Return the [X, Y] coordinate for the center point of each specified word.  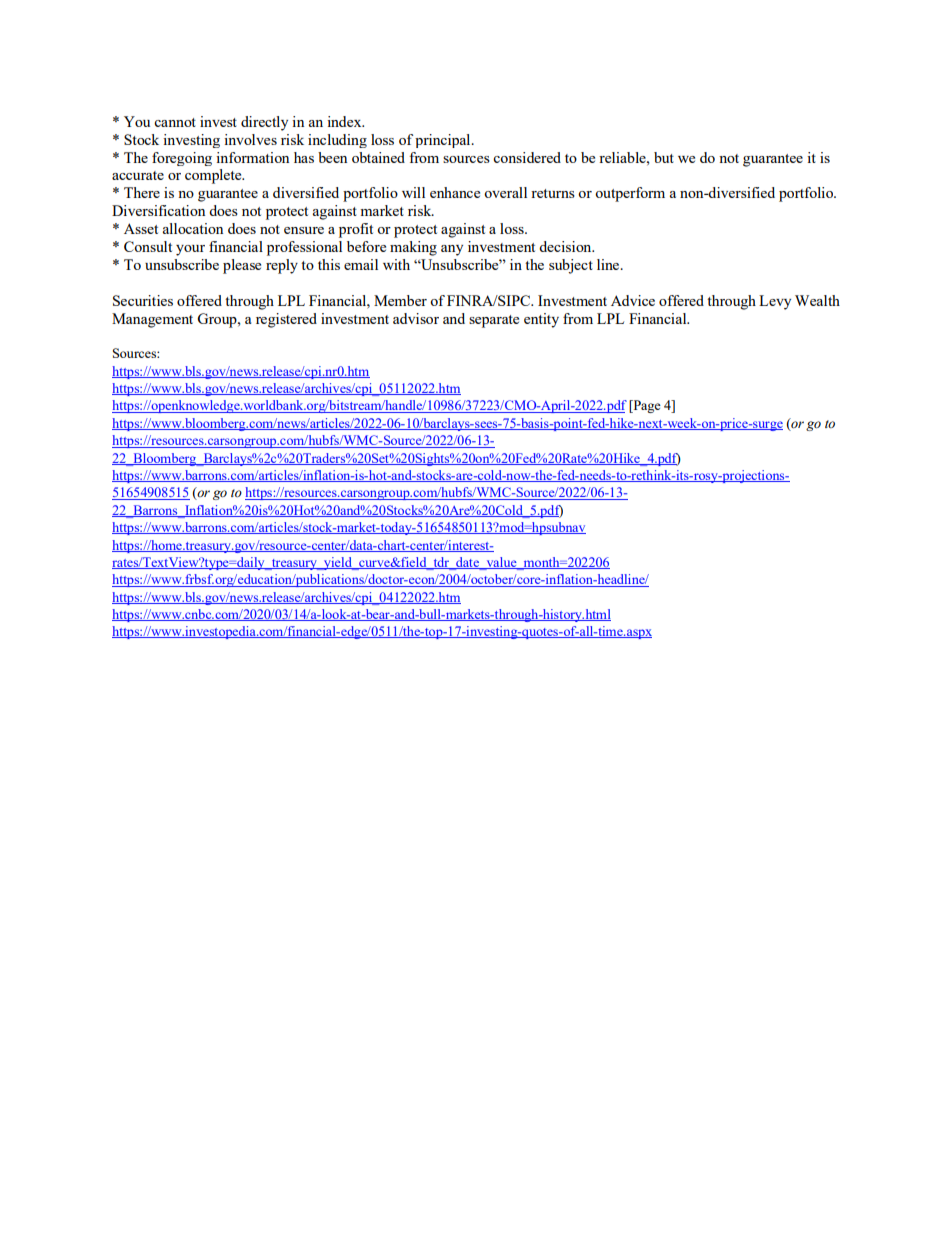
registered [286, 320]
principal [444, 141]
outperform [630, 194]
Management [152, 320]
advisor [416, 318]
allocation [193, 228]
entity [541, 320]
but [664, 157]
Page [646, 406]
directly [264, 123]
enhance [455, 192]
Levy [775, 302]
